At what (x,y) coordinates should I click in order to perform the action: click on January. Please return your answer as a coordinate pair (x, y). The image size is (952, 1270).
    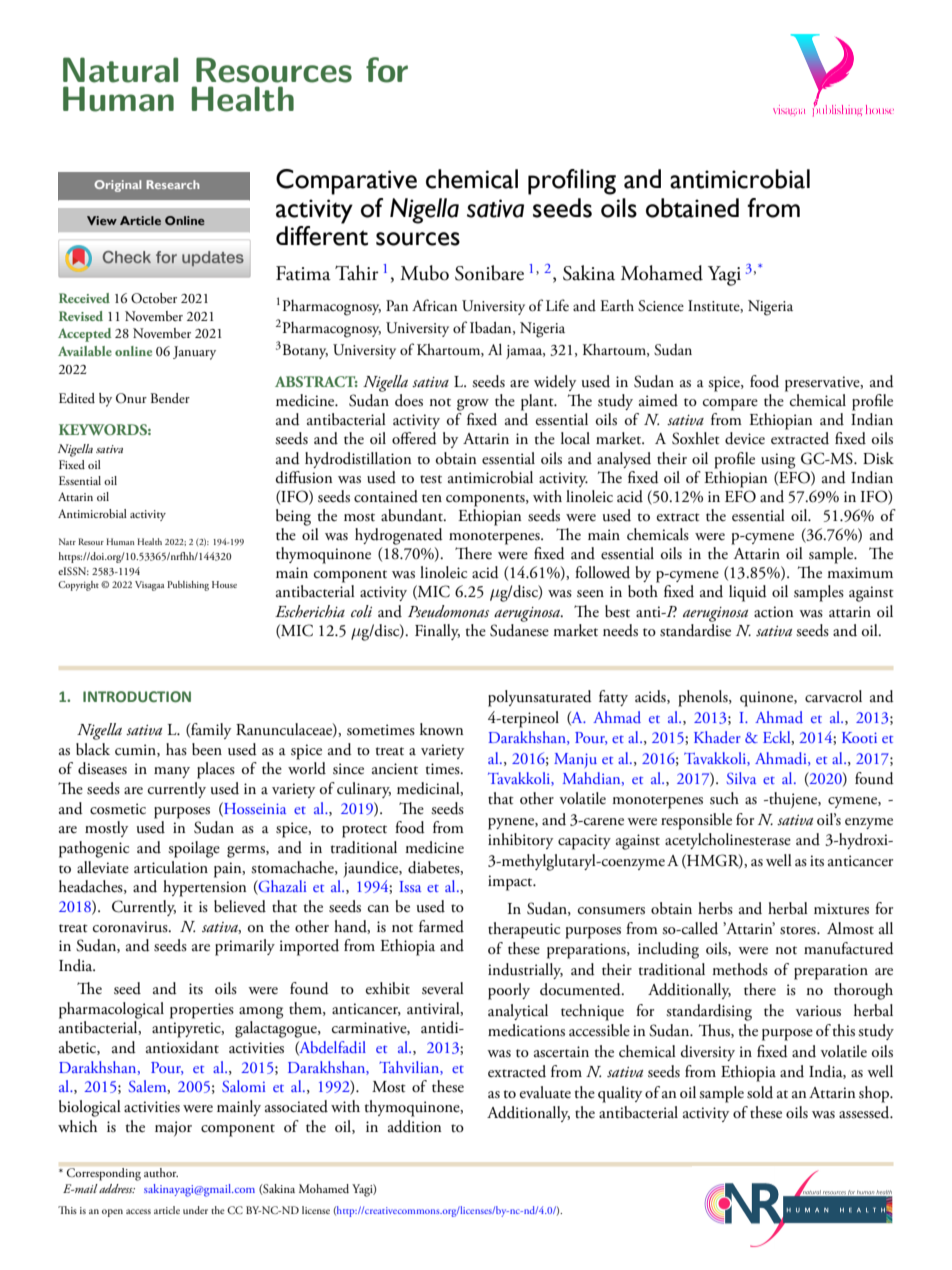
    Looking at the image, I should click on (194, 353).
